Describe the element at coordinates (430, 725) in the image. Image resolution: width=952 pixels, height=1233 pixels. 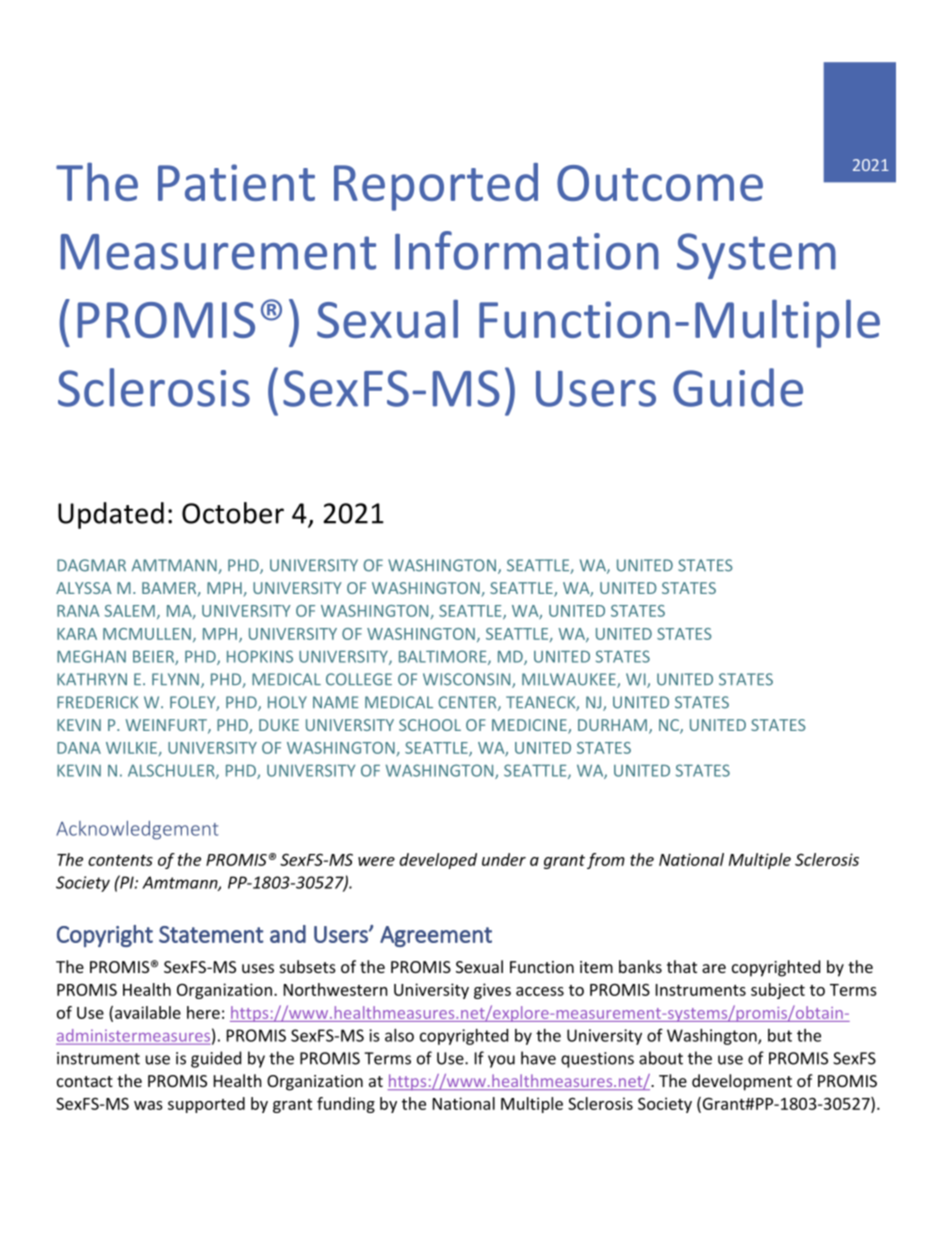
I see `SCHOOL` at that location.
